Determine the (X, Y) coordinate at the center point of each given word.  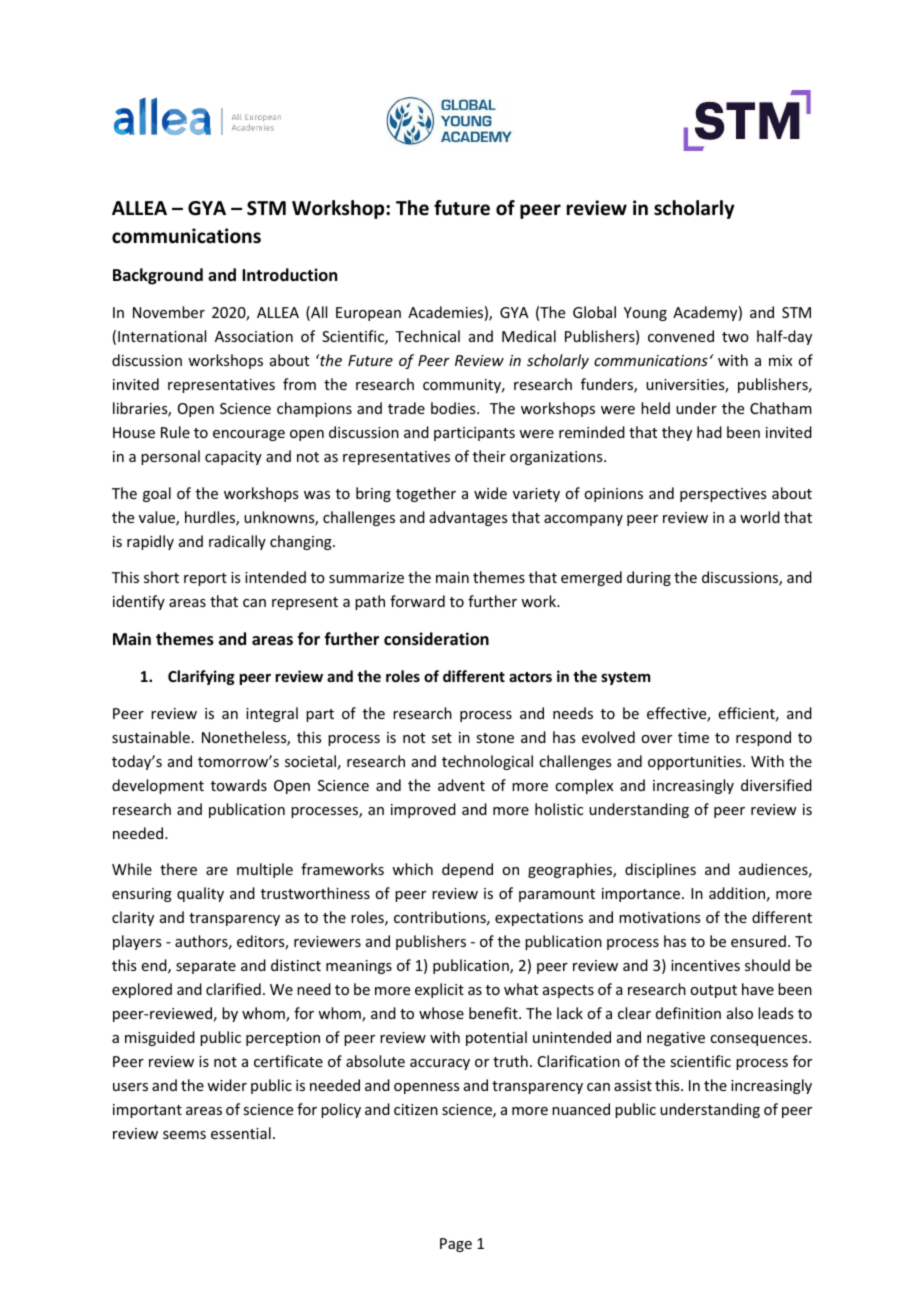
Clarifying (201, 677)
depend (467, 870)
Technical (427, 336)
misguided (160, 1038)
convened (681, 336)
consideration (436, 639)
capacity (233, 458)
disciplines (660, 870)
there (178, 869)
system (625, 678)
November (169, 312)
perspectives (723, 495)
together (426, 494)
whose (441, 1013)
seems (184, 1135)
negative (676, 1039)
